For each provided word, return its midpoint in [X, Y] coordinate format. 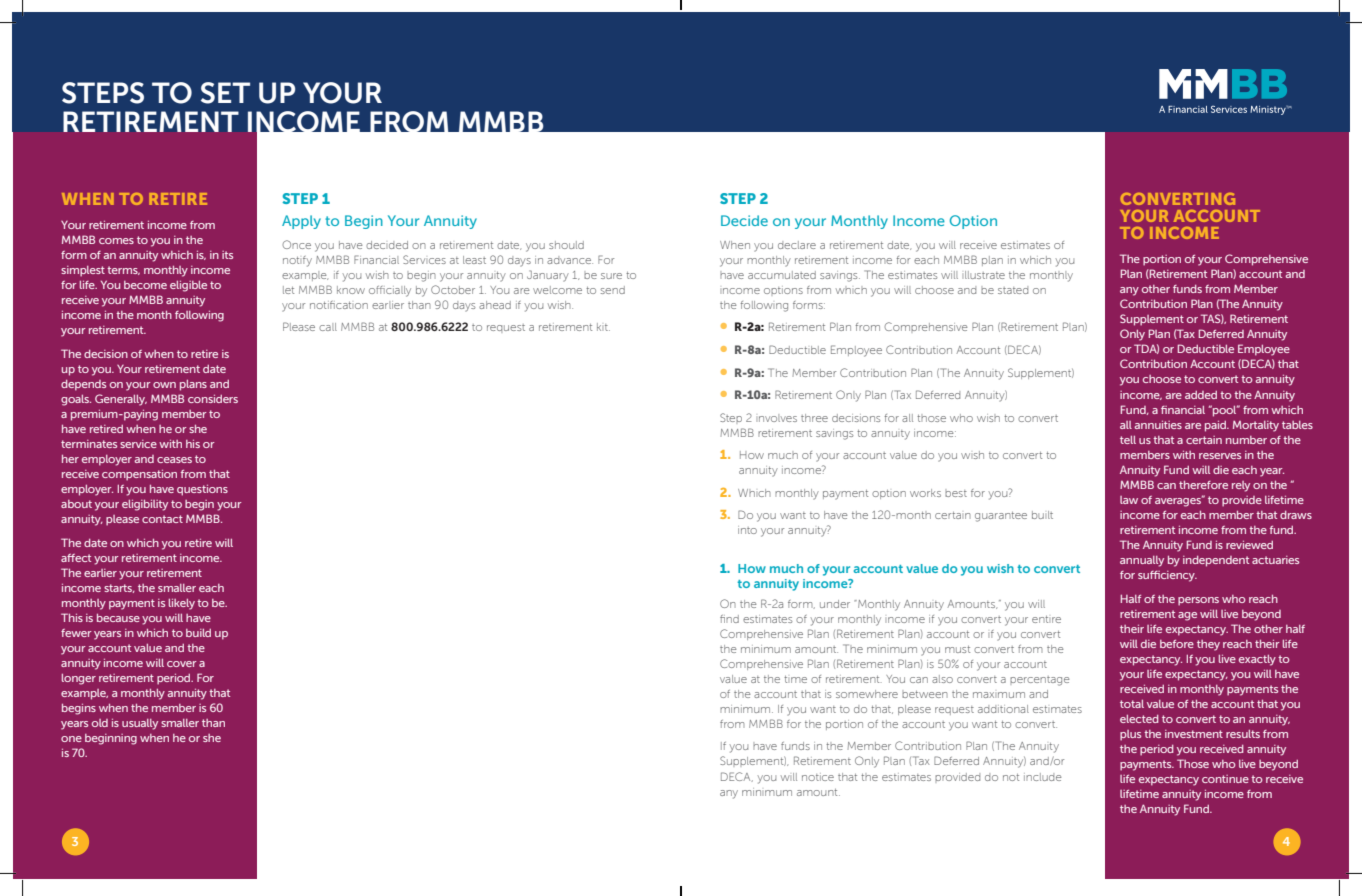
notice [818, 777]
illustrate [983, 275]
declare [797, 245]
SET [225, 93]
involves [776, 418]
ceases [174, 460]
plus [1130, 735]
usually [140, 724]
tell [1128, 440]
